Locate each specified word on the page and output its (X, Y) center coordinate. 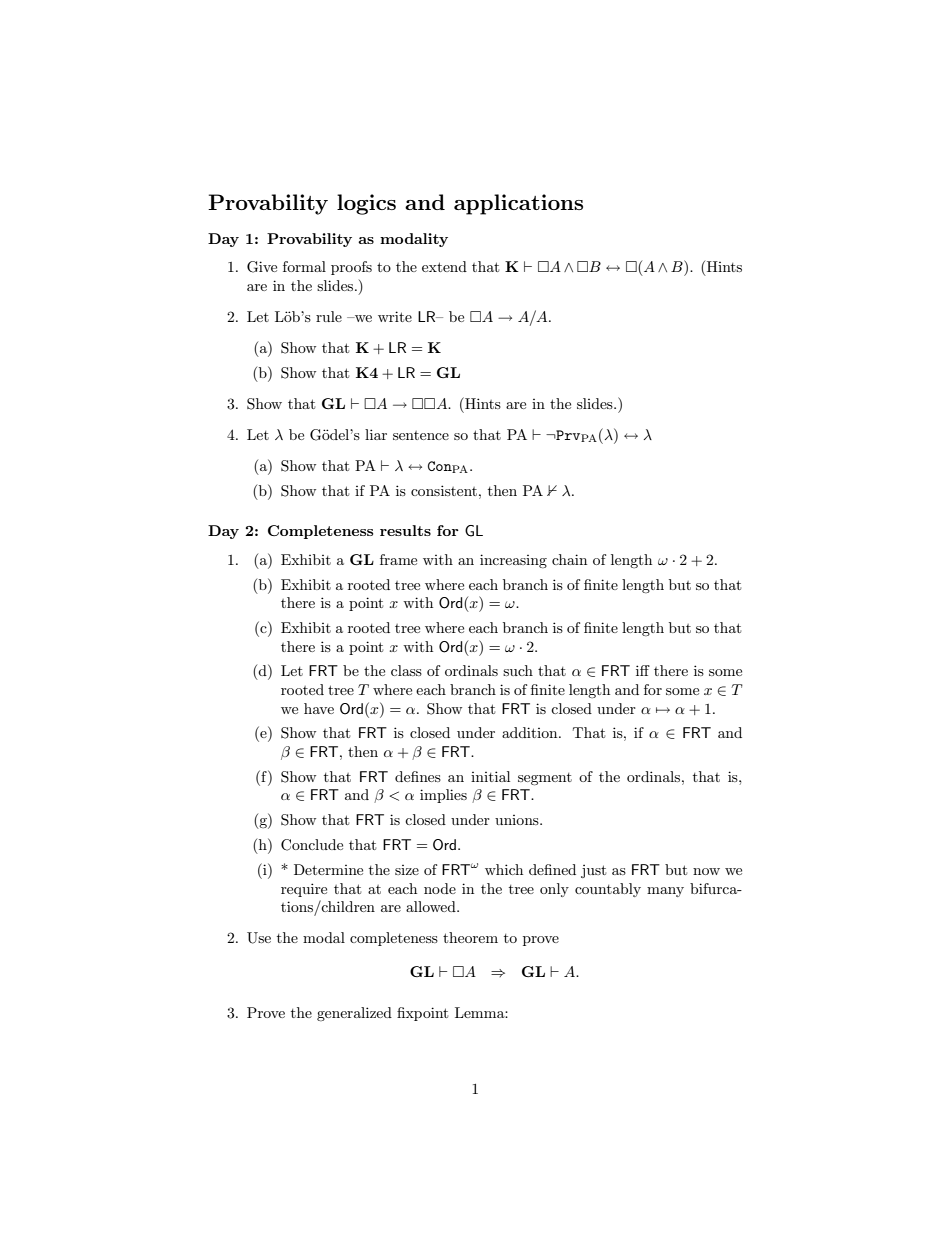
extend (444, 266)
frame (398, 559)
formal (304, 266)
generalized (354, 1014)
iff (643, 670)
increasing (513, 561)
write (395, 316)
